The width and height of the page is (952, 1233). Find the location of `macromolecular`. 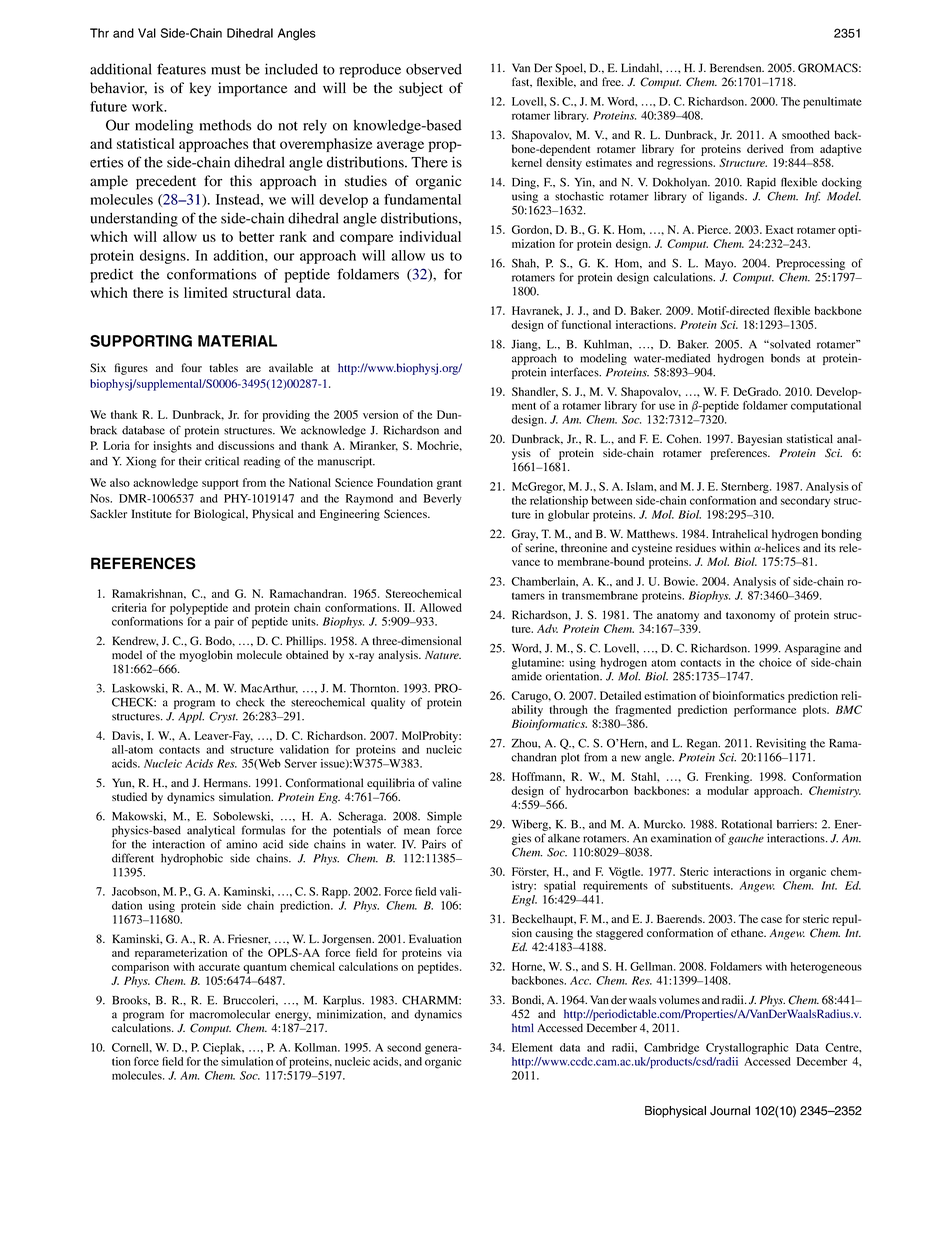

macromolecular is located at coordinates (230, 1014).
